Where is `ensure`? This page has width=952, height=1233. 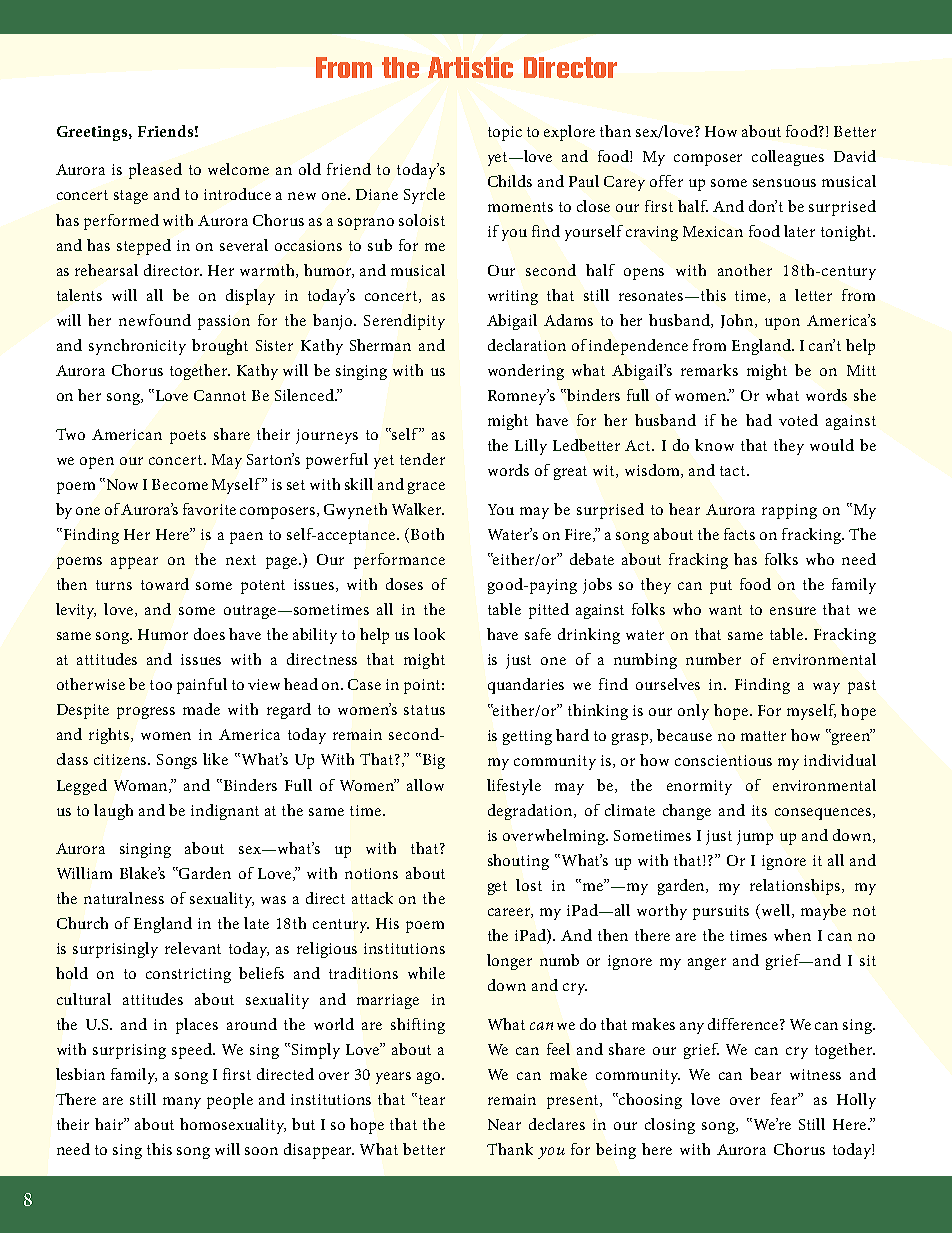
ensure is located at coordinates (793, 611).
